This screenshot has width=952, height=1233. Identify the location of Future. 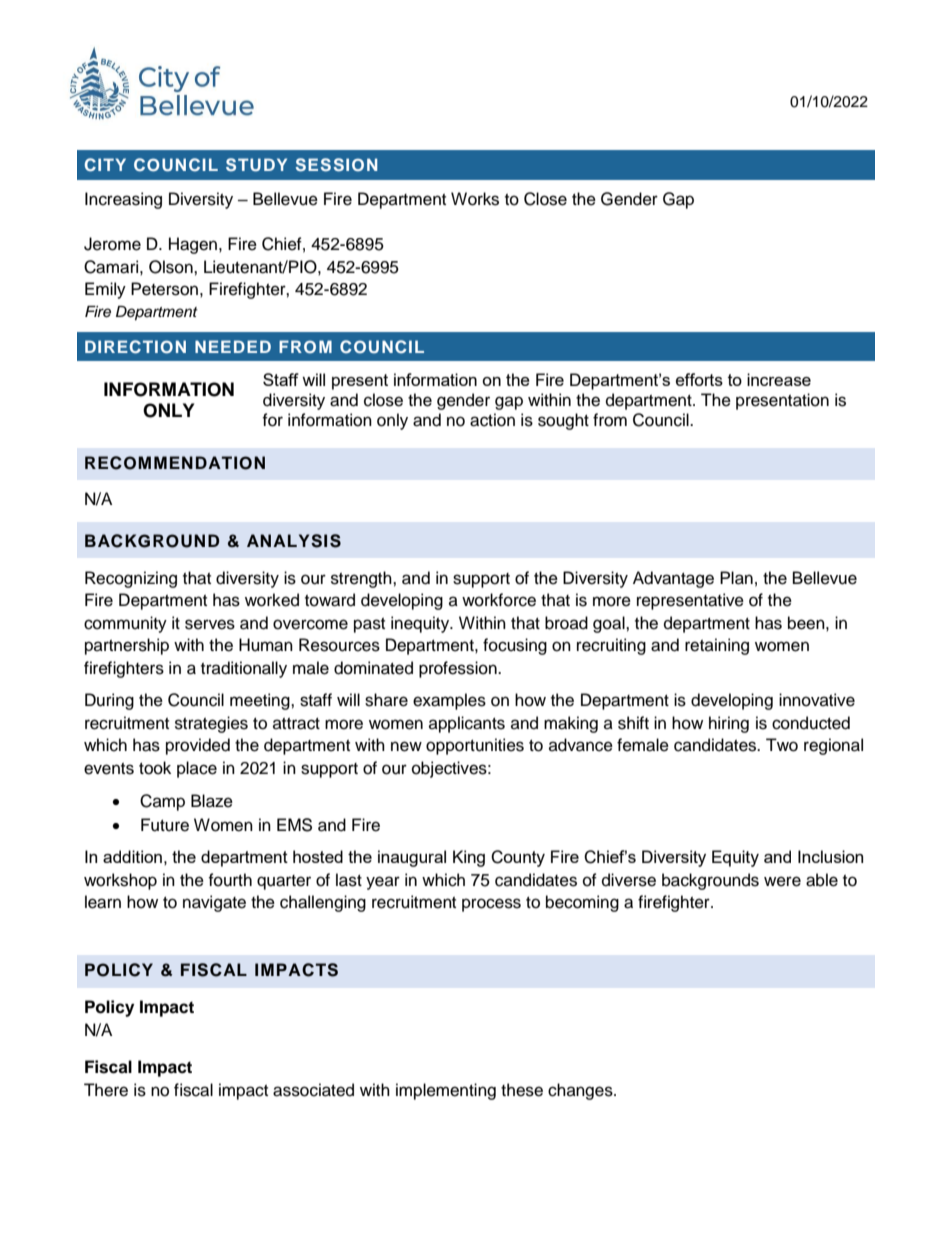
(165, 825).
